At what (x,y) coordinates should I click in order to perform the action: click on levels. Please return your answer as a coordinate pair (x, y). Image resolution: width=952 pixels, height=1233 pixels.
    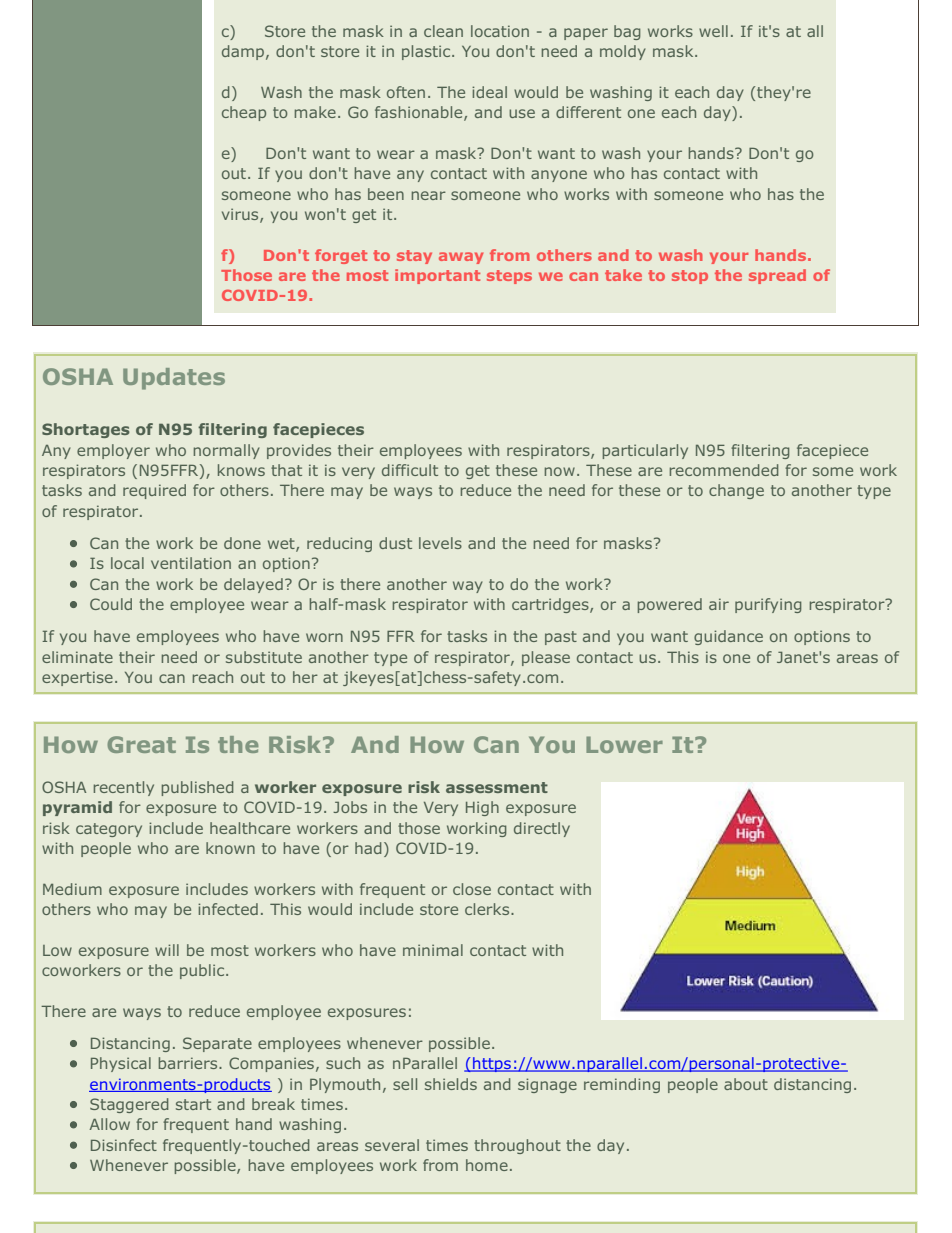
    Looking at the image, I should click on (440, 543).
